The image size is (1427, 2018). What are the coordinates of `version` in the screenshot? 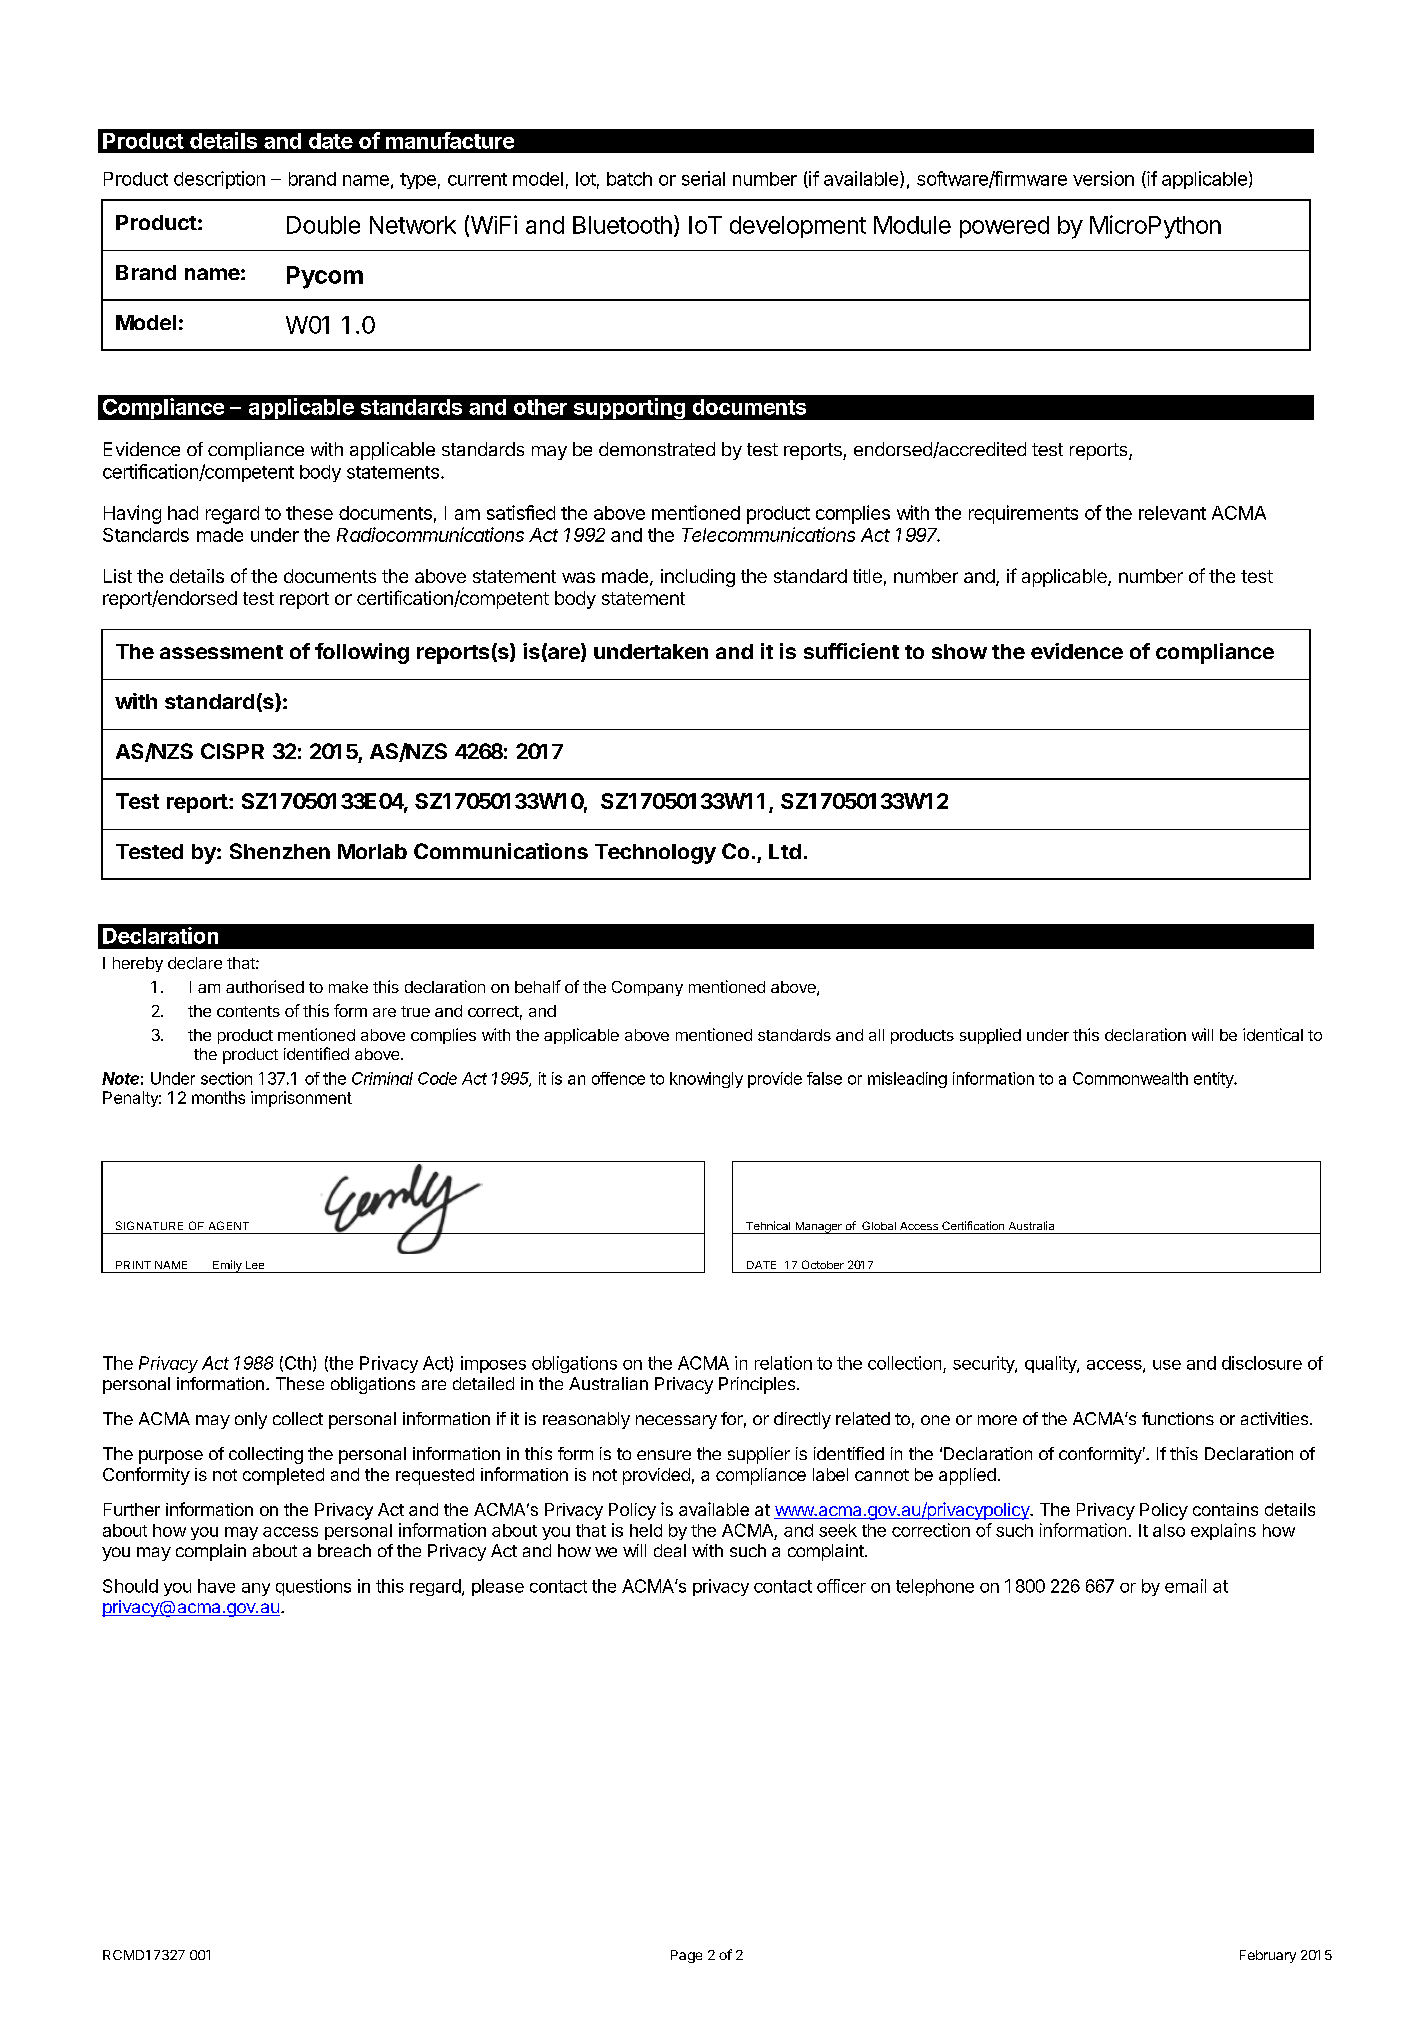 It's located at (1103, 178).
